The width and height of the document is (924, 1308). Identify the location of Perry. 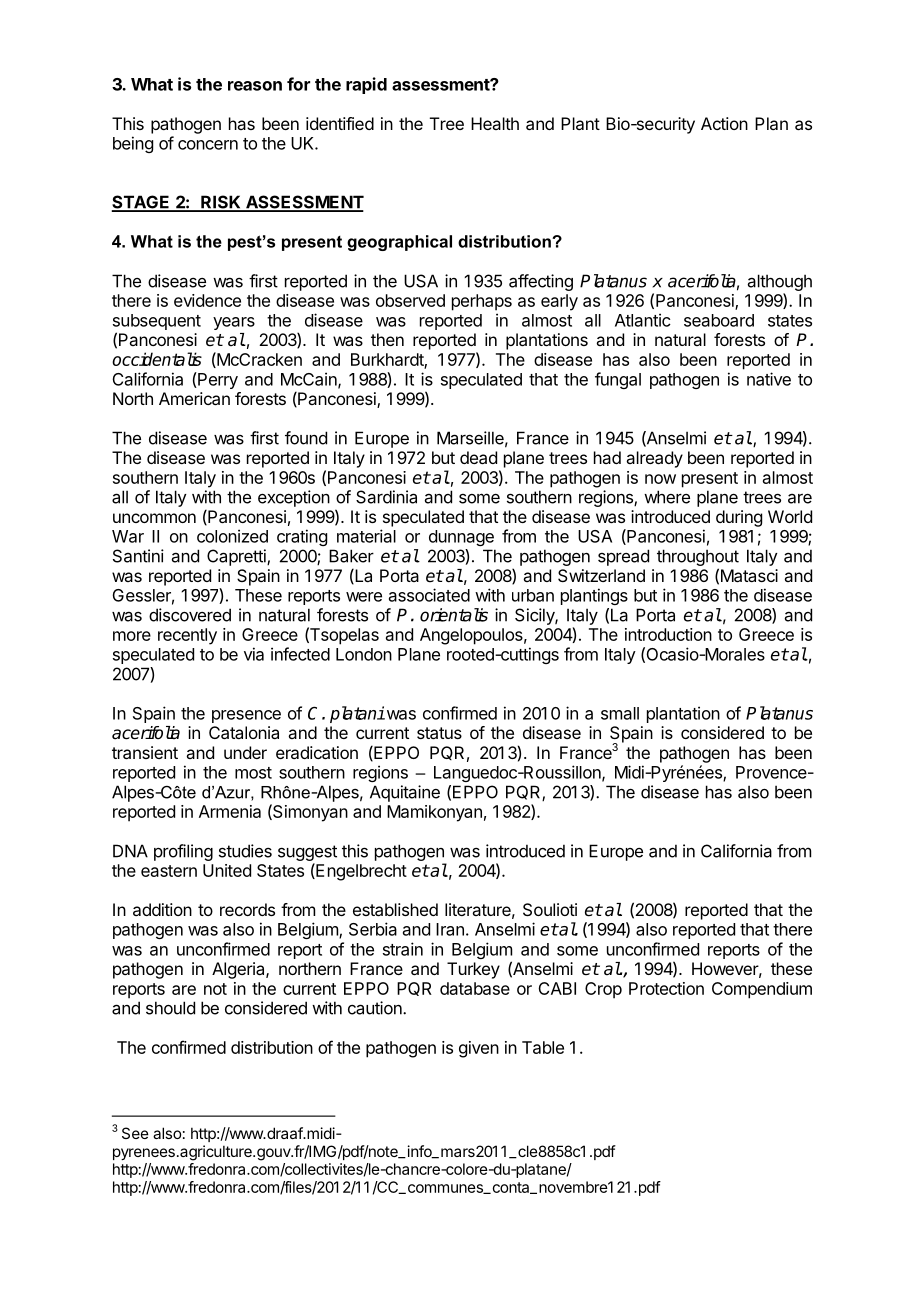
(217, 380).
